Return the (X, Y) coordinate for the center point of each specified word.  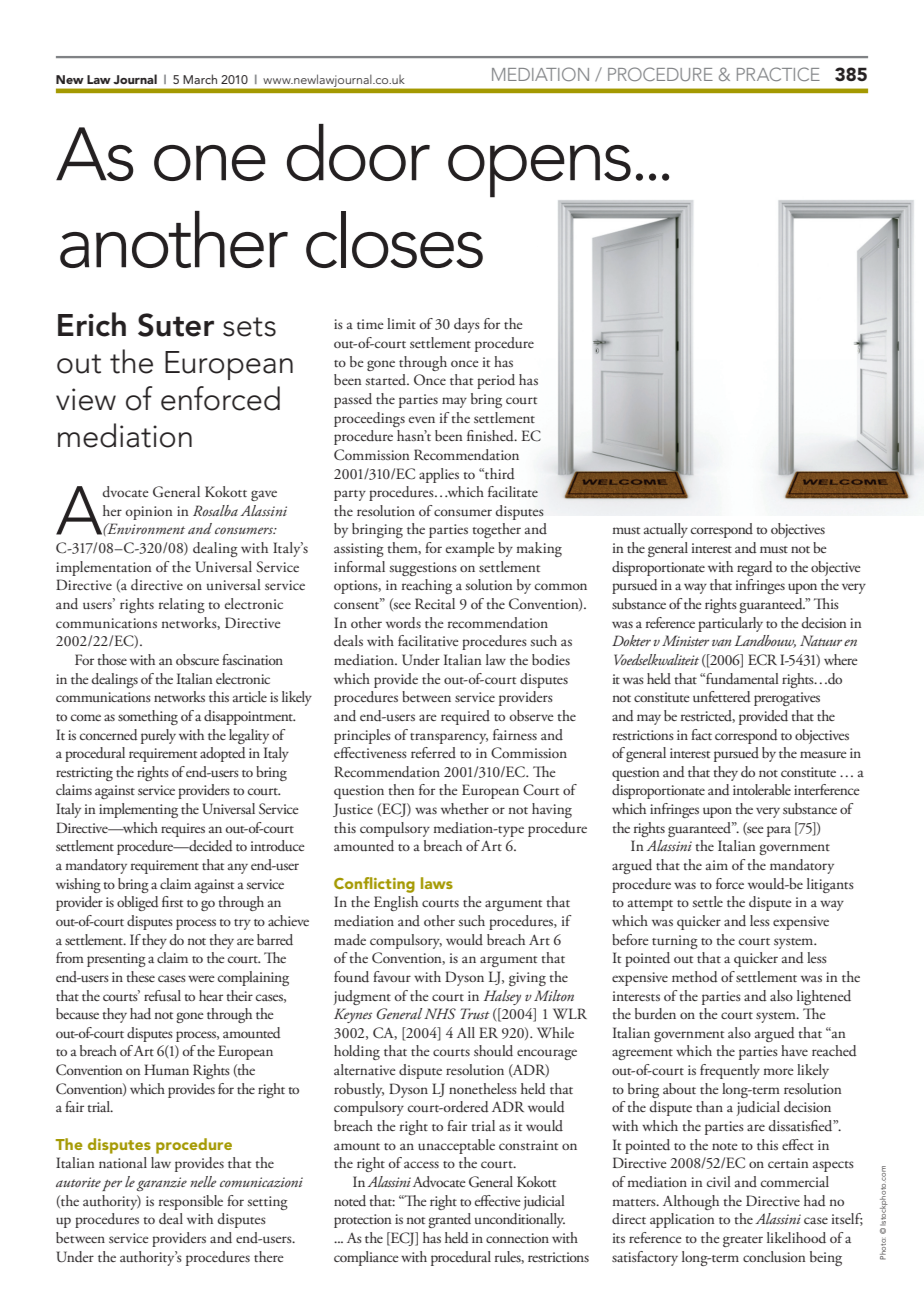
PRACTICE (778, 74)
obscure (197, 659)
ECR (762, 660)
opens (539, 171)
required (465, 717)
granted (449, 1220)
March (200, 79)
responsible (191, 1202)
